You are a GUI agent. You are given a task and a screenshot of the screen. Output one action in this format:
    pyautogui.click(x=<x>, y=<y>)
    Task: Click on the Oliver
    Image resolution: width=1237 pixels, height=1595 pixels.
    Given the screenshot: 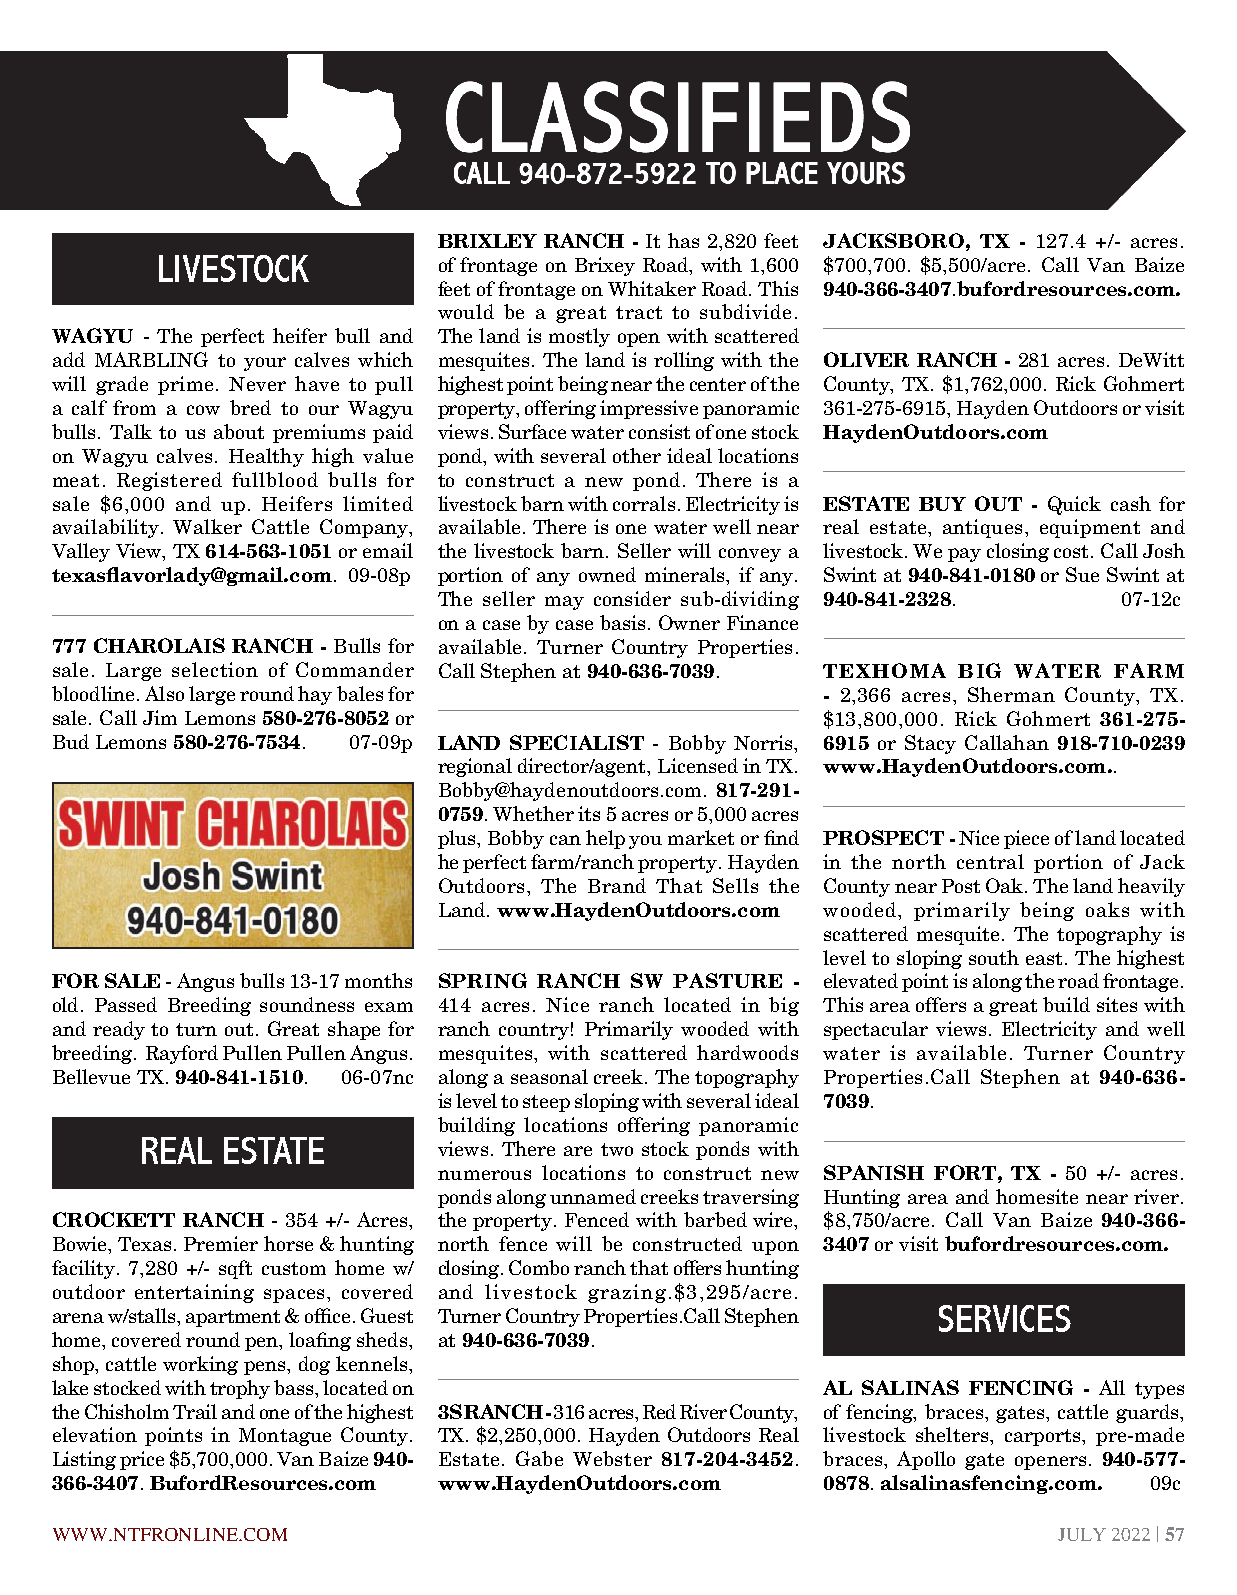 What is the action you would take?
    pyautogui.click(x=866, y=359)
